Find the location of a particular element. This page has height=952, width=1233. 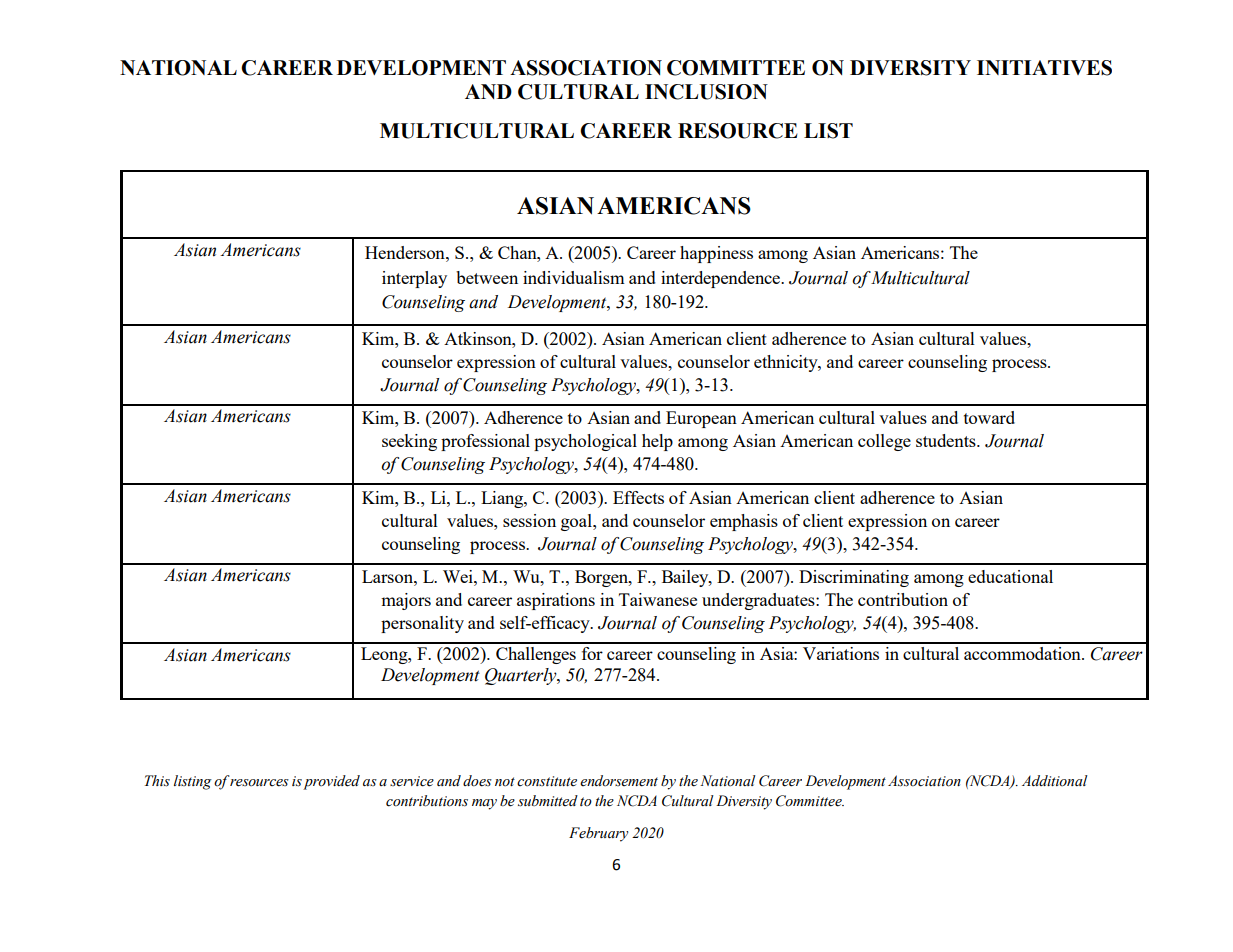

students is located at coordinates (947, 440).
